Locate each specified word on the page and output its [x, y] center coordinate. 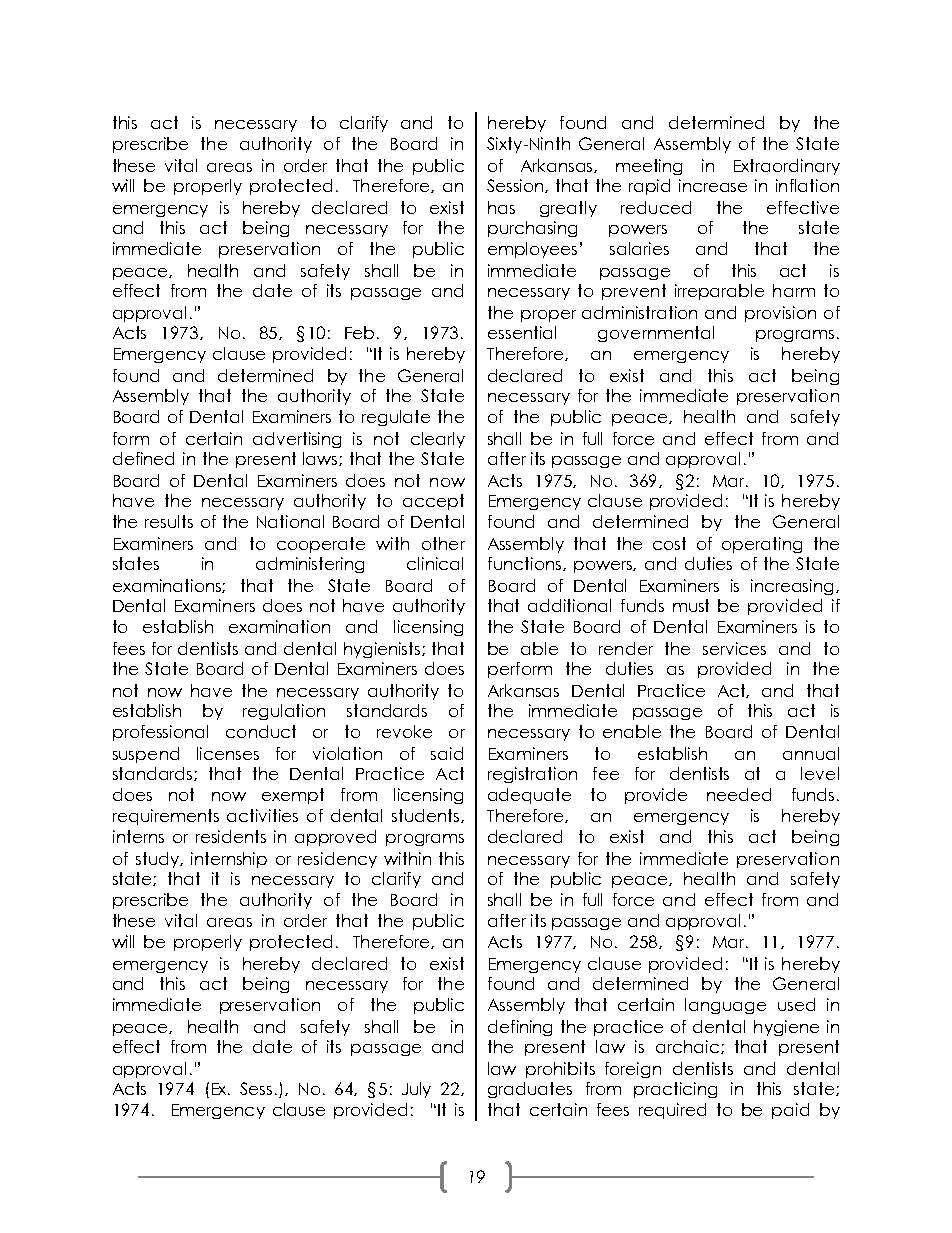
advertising [297, 440]
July [416, 1090]
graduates [530, 1090]
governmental [656, 334]
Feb [361, 332]
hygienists [383, 650]
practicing [675, 1090]
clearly [438, 440]
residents [231, 836]
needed [739, 794]
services [734, 648]
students [427, 816]
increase [713, 185]
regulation [284, 712]
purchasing [532, 229]
